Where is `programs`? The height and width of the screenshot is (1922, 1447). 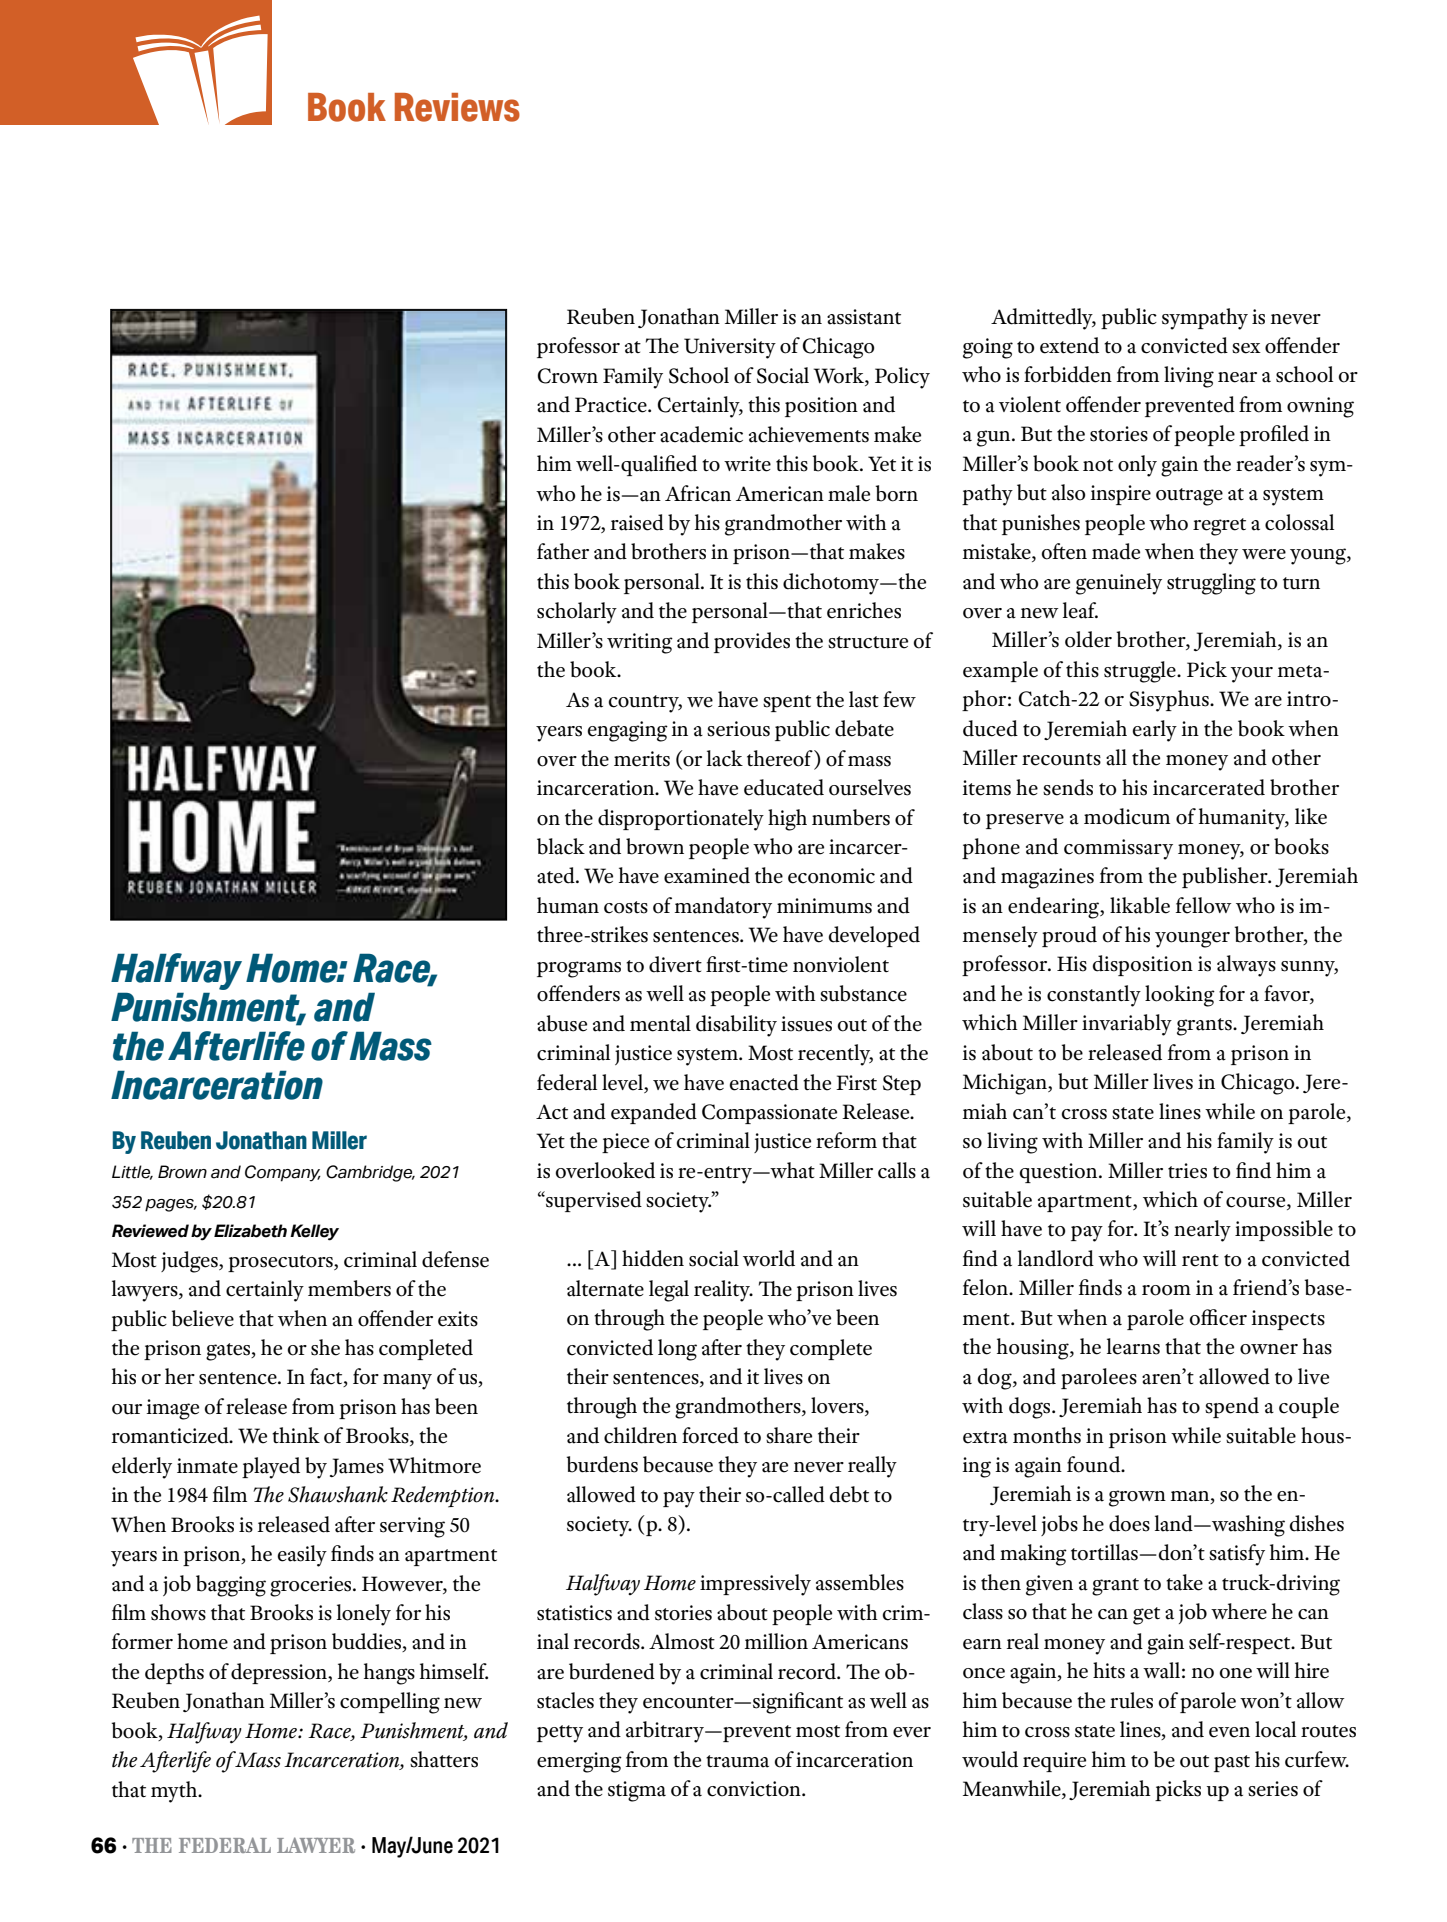 programs is located at coordinates (579, 969).
